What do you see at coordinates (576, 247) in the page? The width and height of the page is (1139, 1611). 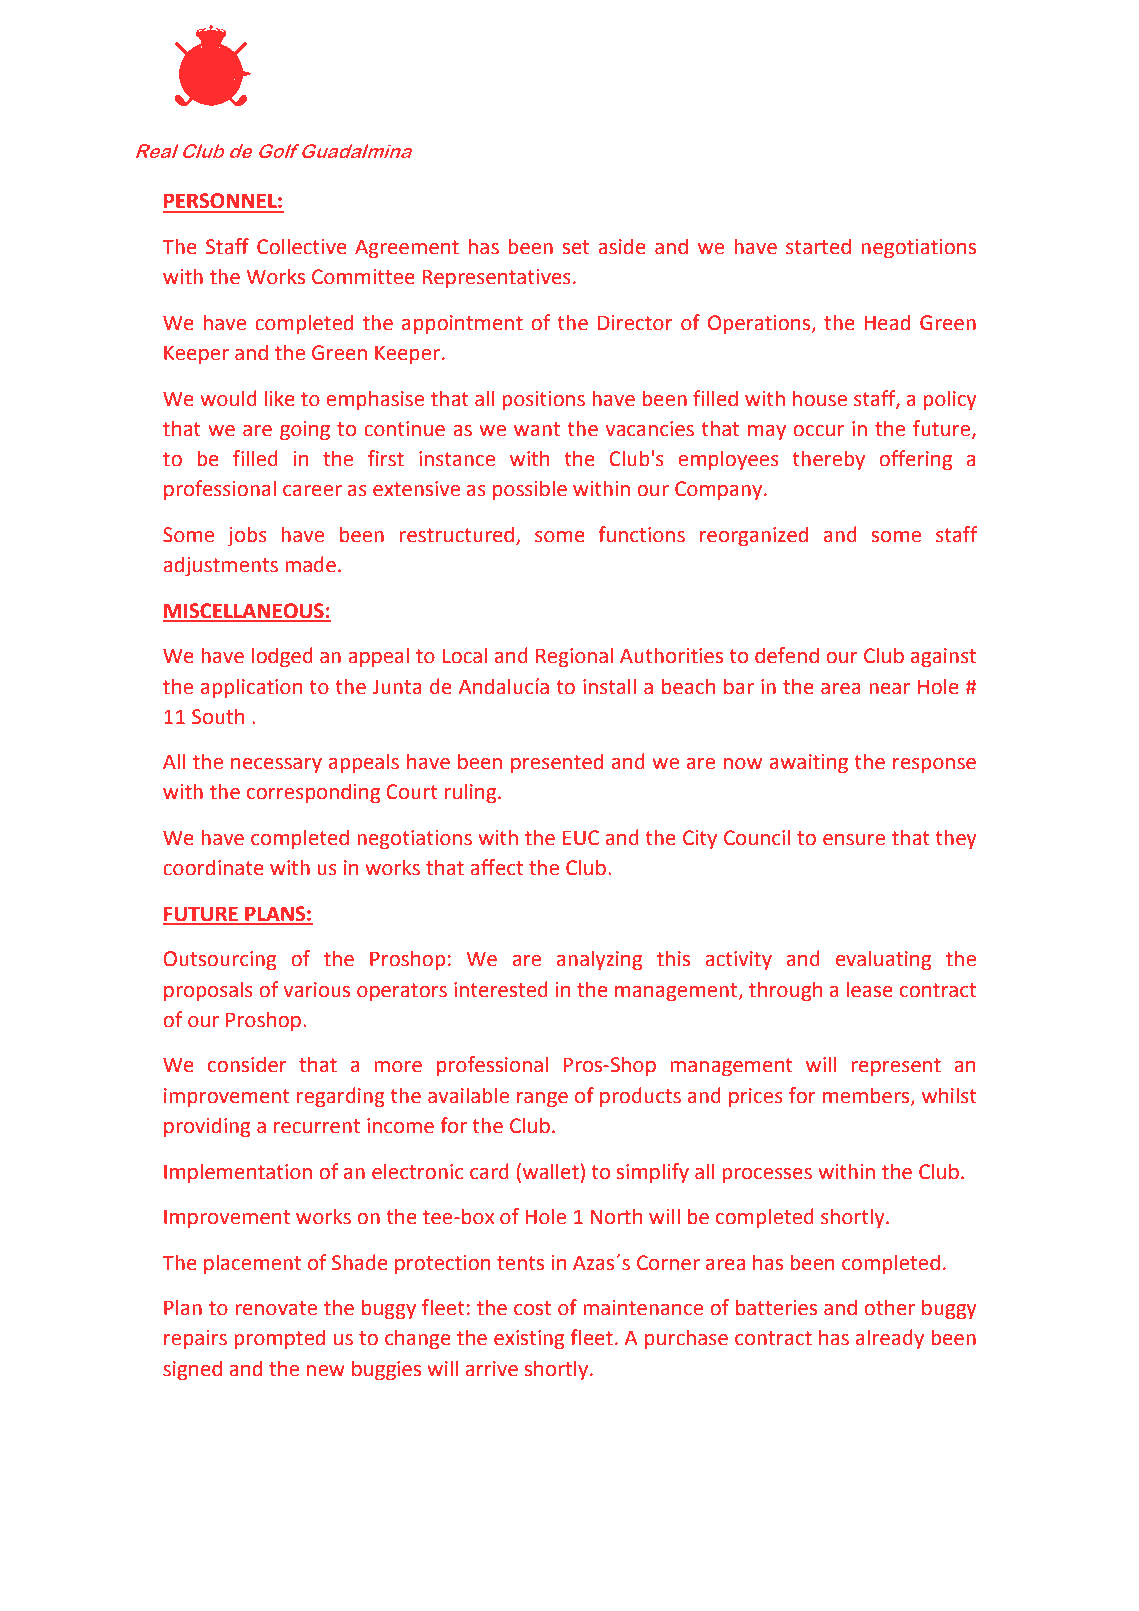 I see `set` at bounding box center [576, 247].
